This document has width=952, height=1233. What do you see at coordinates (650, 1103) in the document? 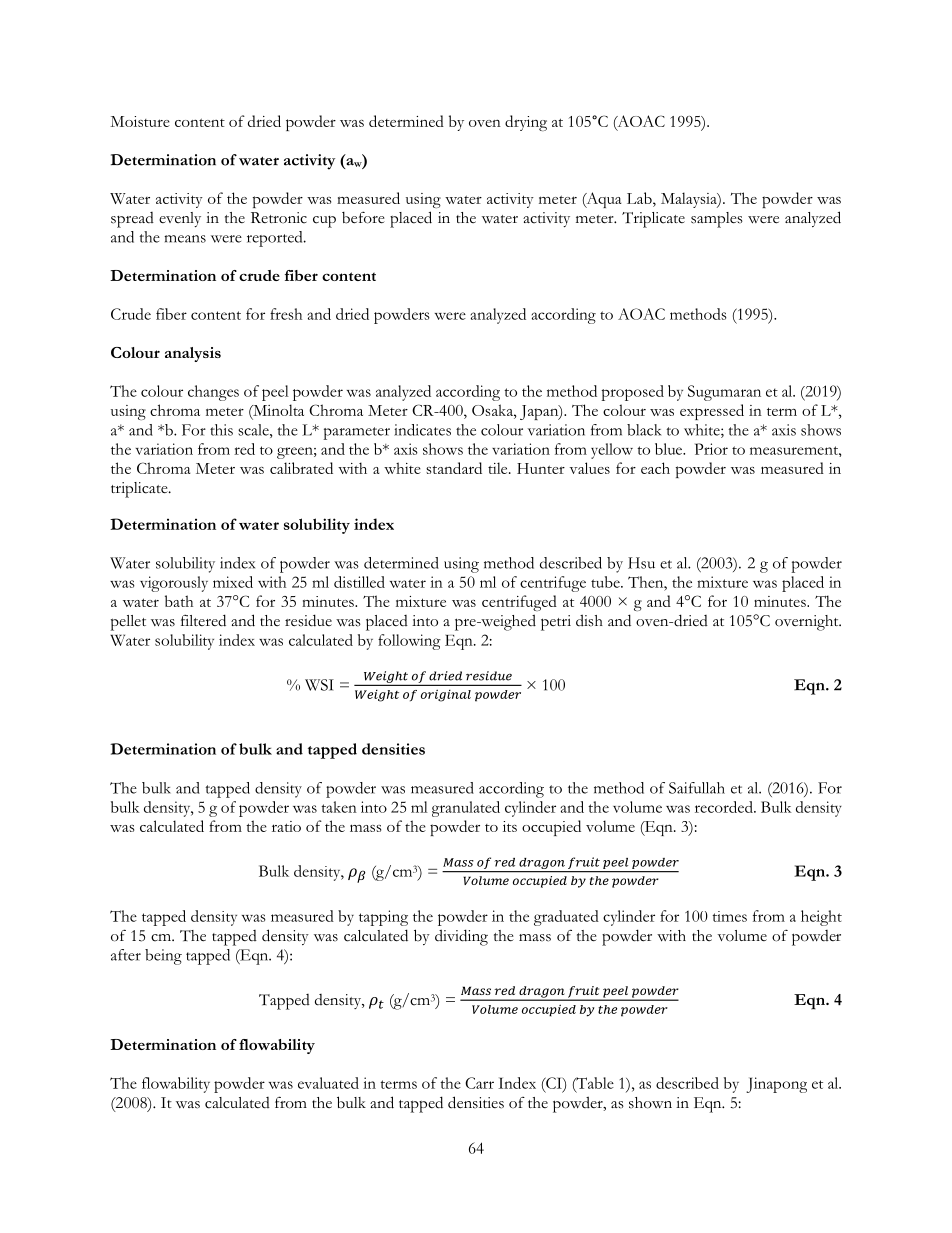
I see `shown` at bounding box center [650, 1103].
